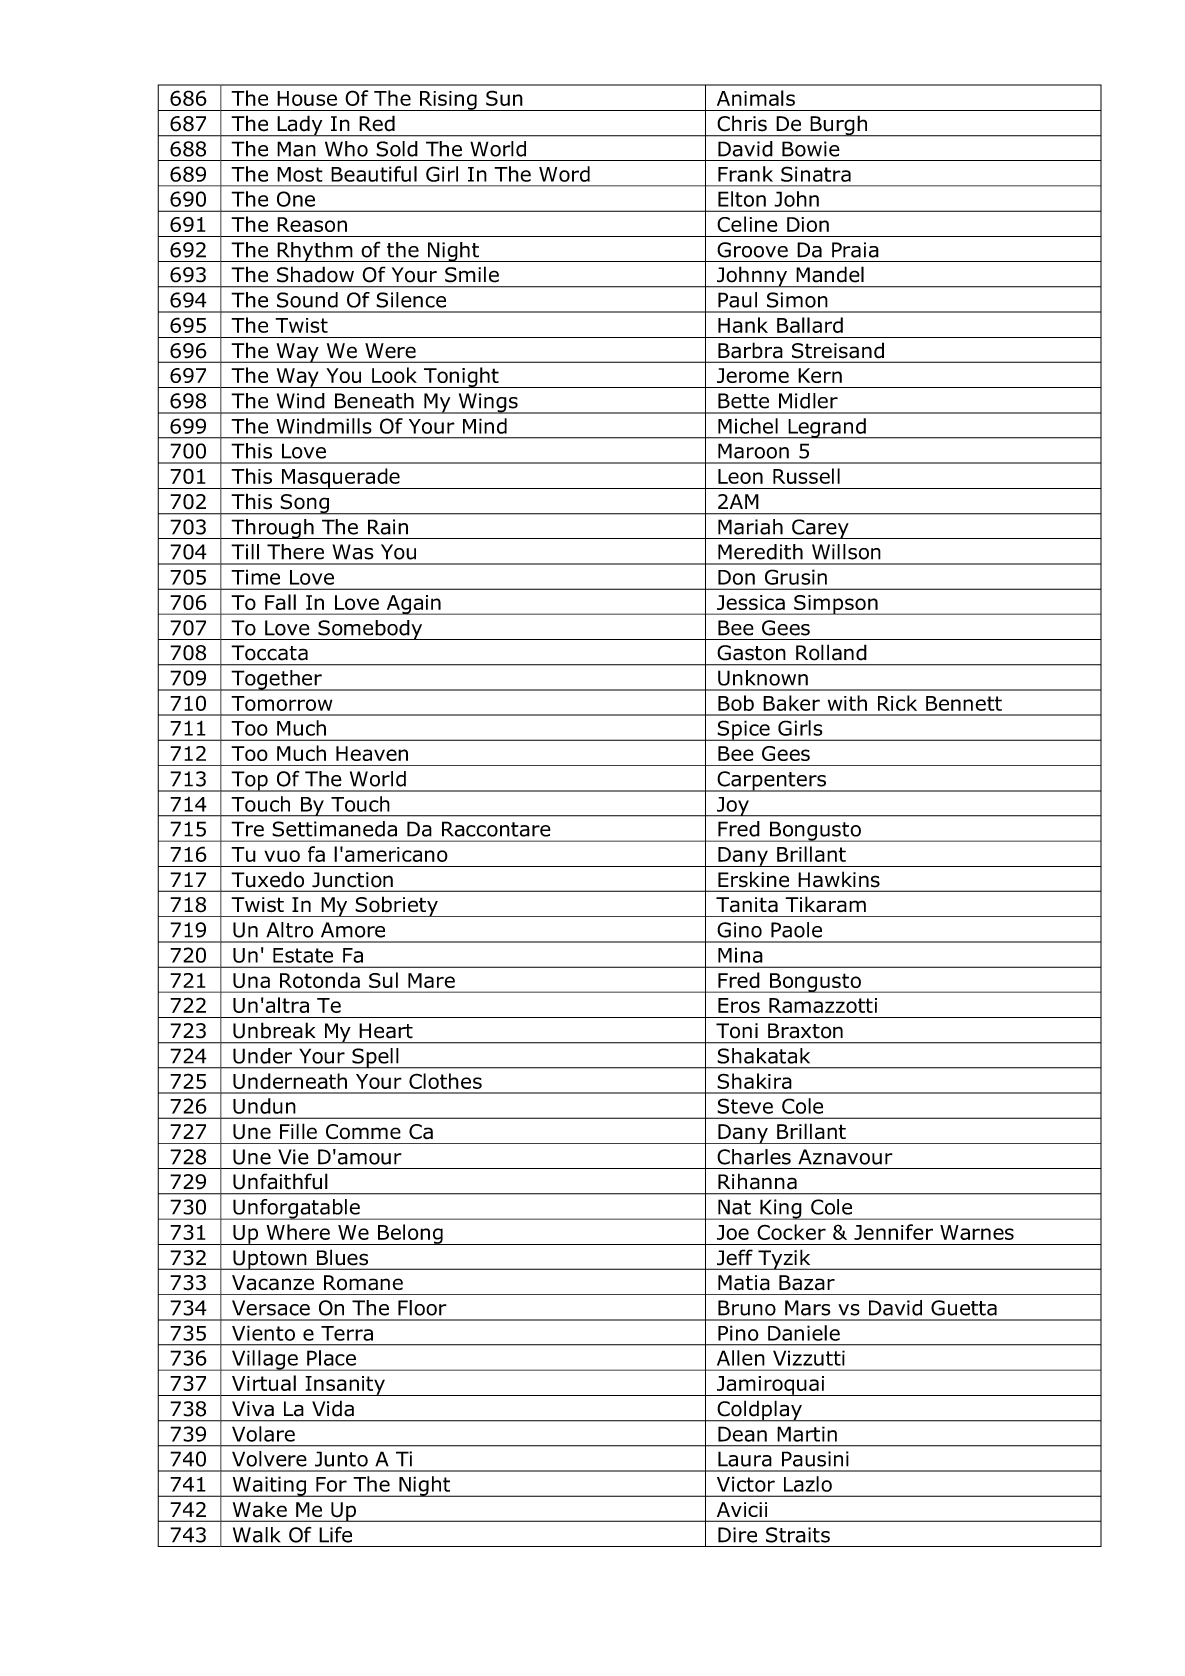  Describe the element at coordinates (737, 1535) in the screenshot. I see `Dire` at that location.
